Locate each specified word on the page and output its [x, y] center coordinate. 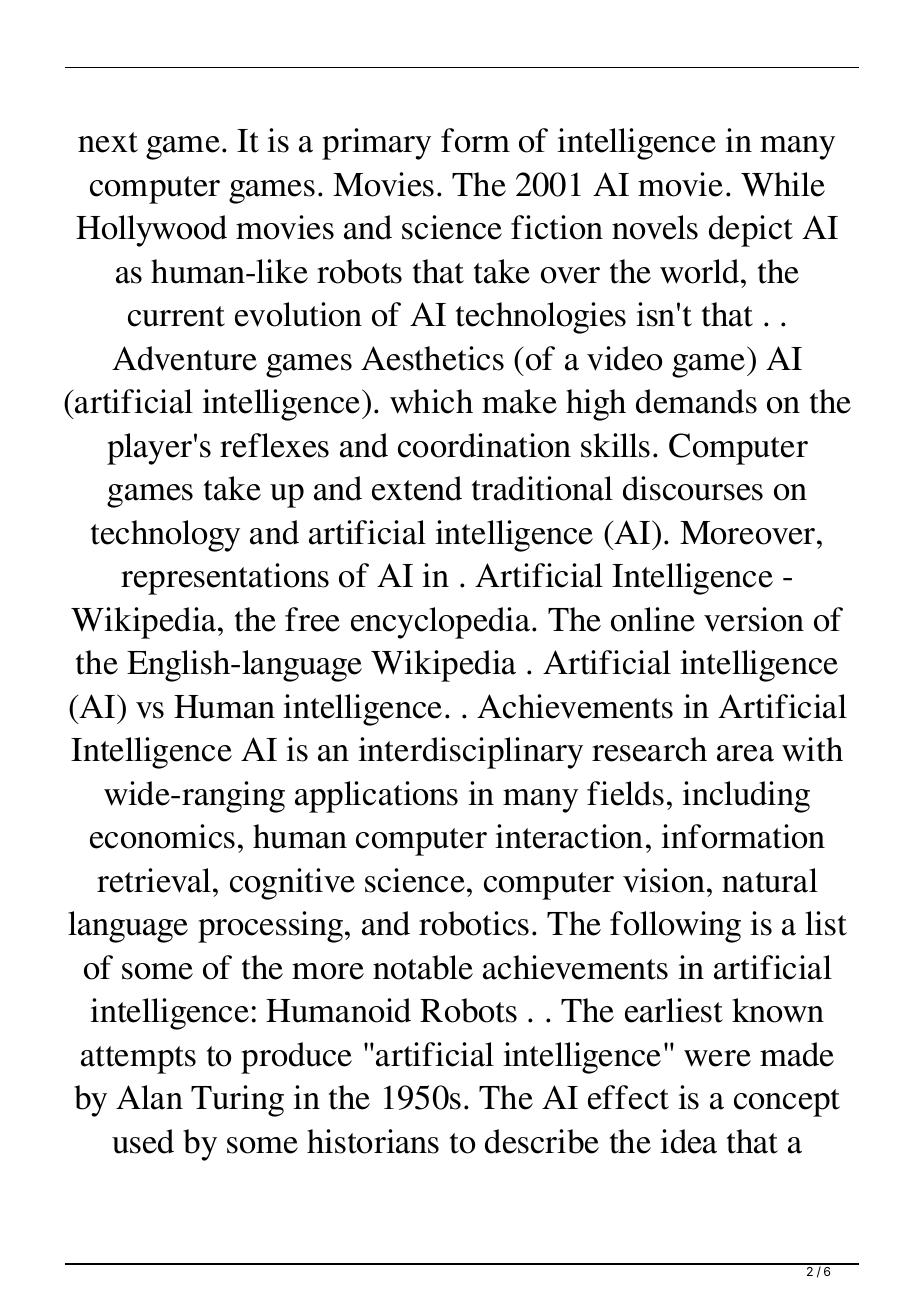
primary [376, 144]
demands [696, 401]
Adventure [184, 358]
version [754, 619]
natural [770, 880]
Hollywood [151, 231]
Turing [237, 1101]
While [783, 184]
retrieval [155, 880]
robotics [474, 923]
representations [225, 579]
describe [542, 1141]
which [431, 401]
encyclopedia [442, 623]
